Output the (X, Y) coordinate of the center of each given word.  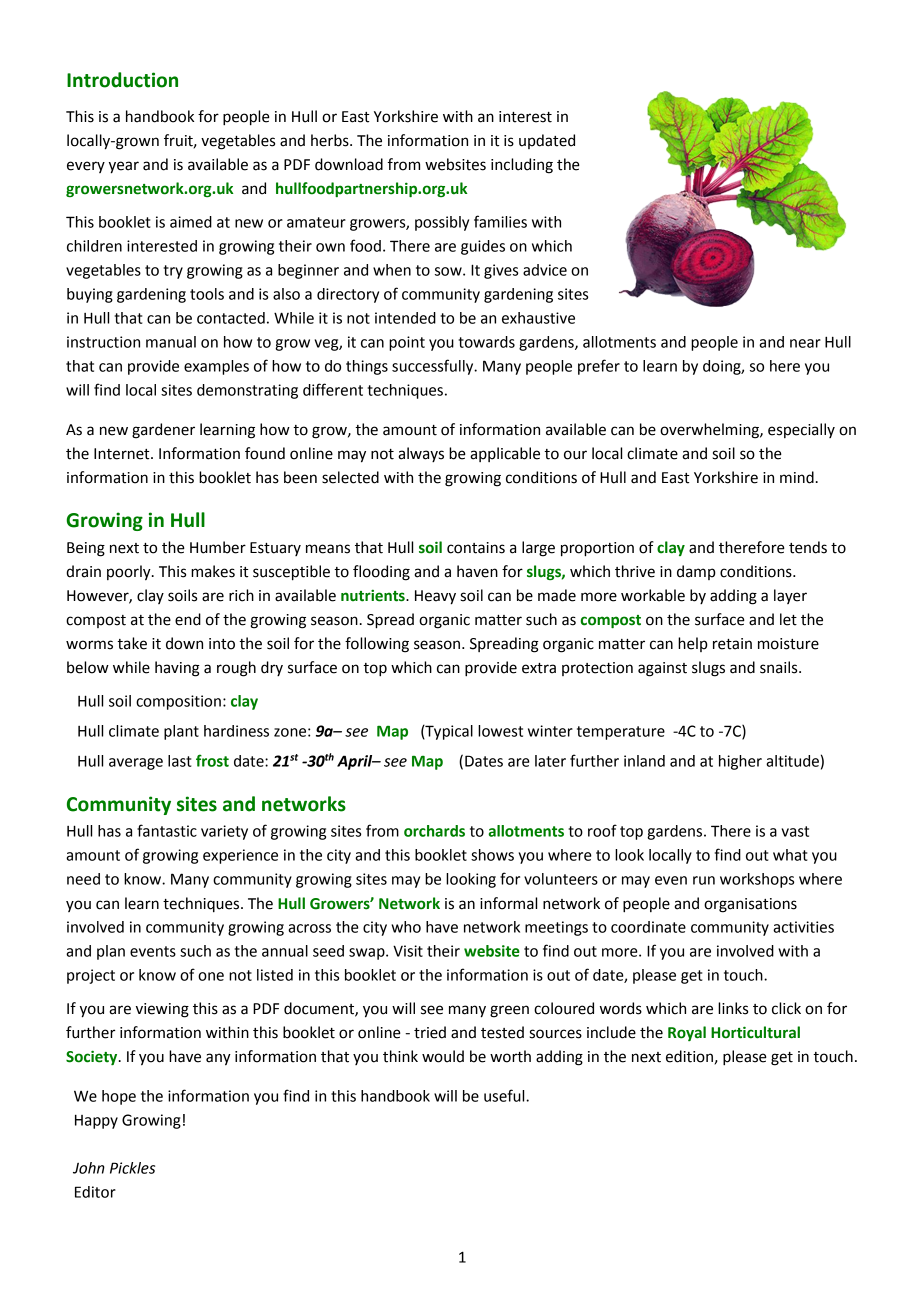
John (89, 1168)
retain (732, 644)
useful (505, 1095)
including (522, 166)
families (500, 221)
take (132, 643)
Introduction (122, 80)
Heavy (435, 597)
